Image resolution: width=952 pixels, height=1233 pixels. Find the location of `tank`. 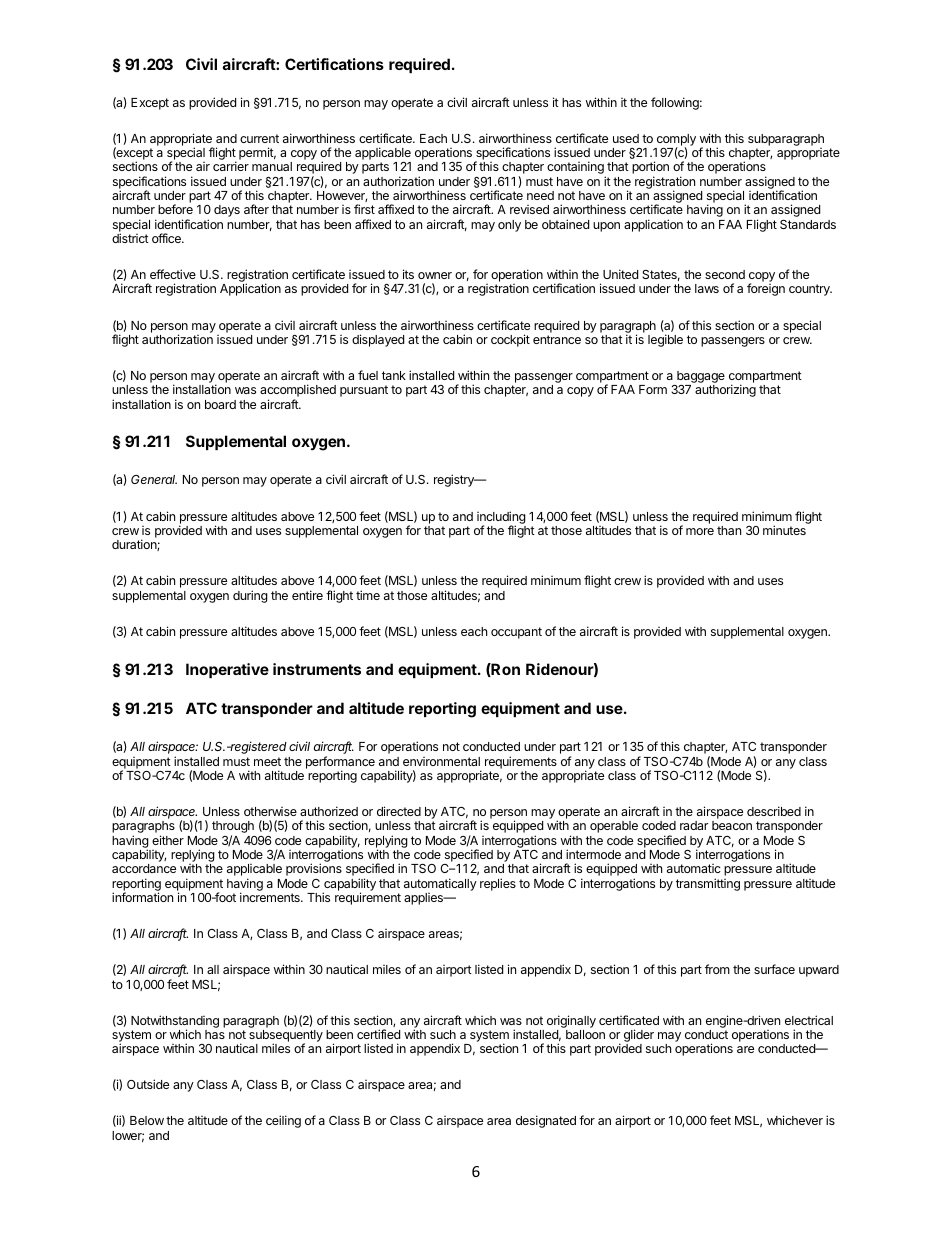

tank is located at coordinates (394, 375).
